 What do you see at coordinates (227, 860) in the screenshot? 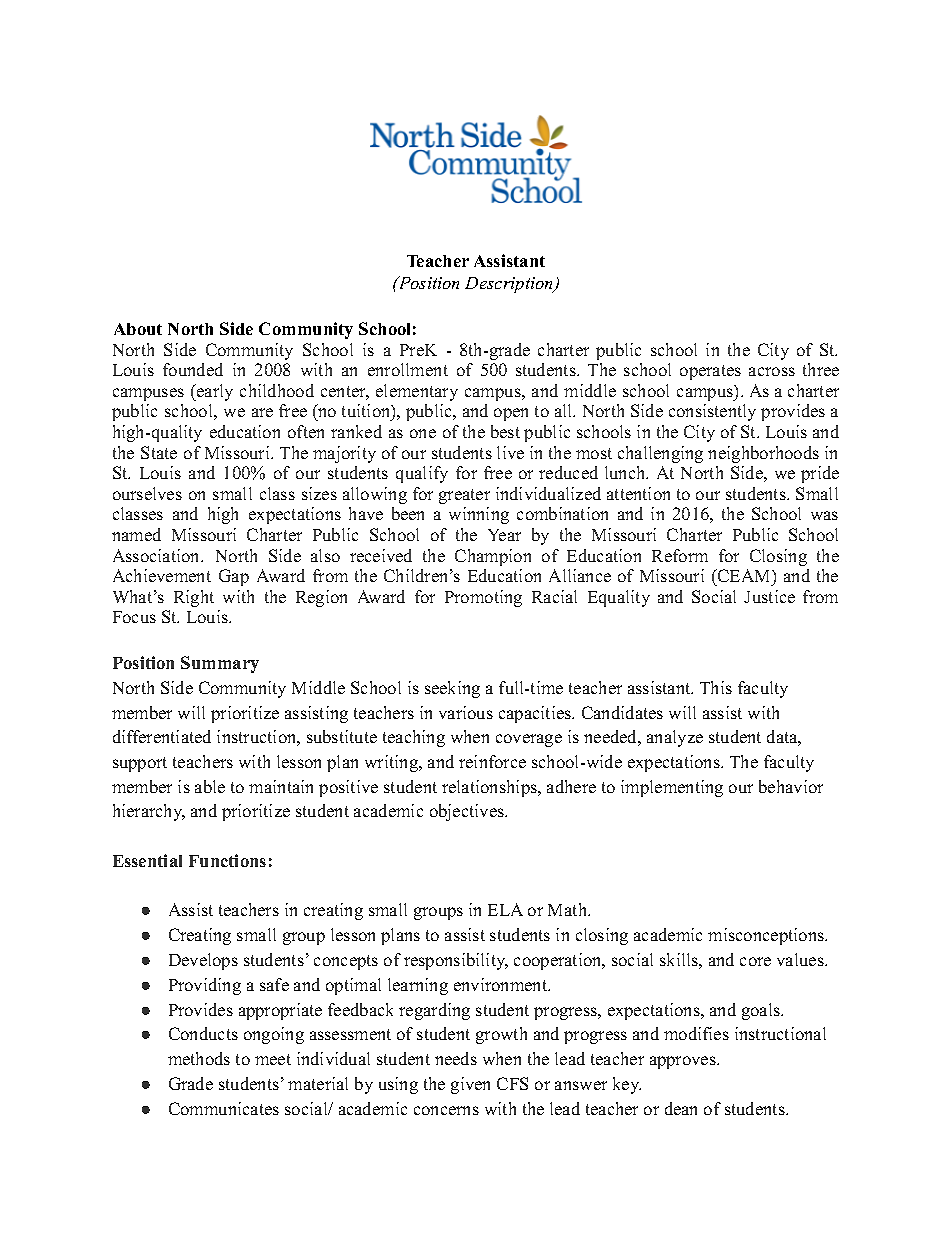
I see `Functions` at bounding box center [227, 860].
